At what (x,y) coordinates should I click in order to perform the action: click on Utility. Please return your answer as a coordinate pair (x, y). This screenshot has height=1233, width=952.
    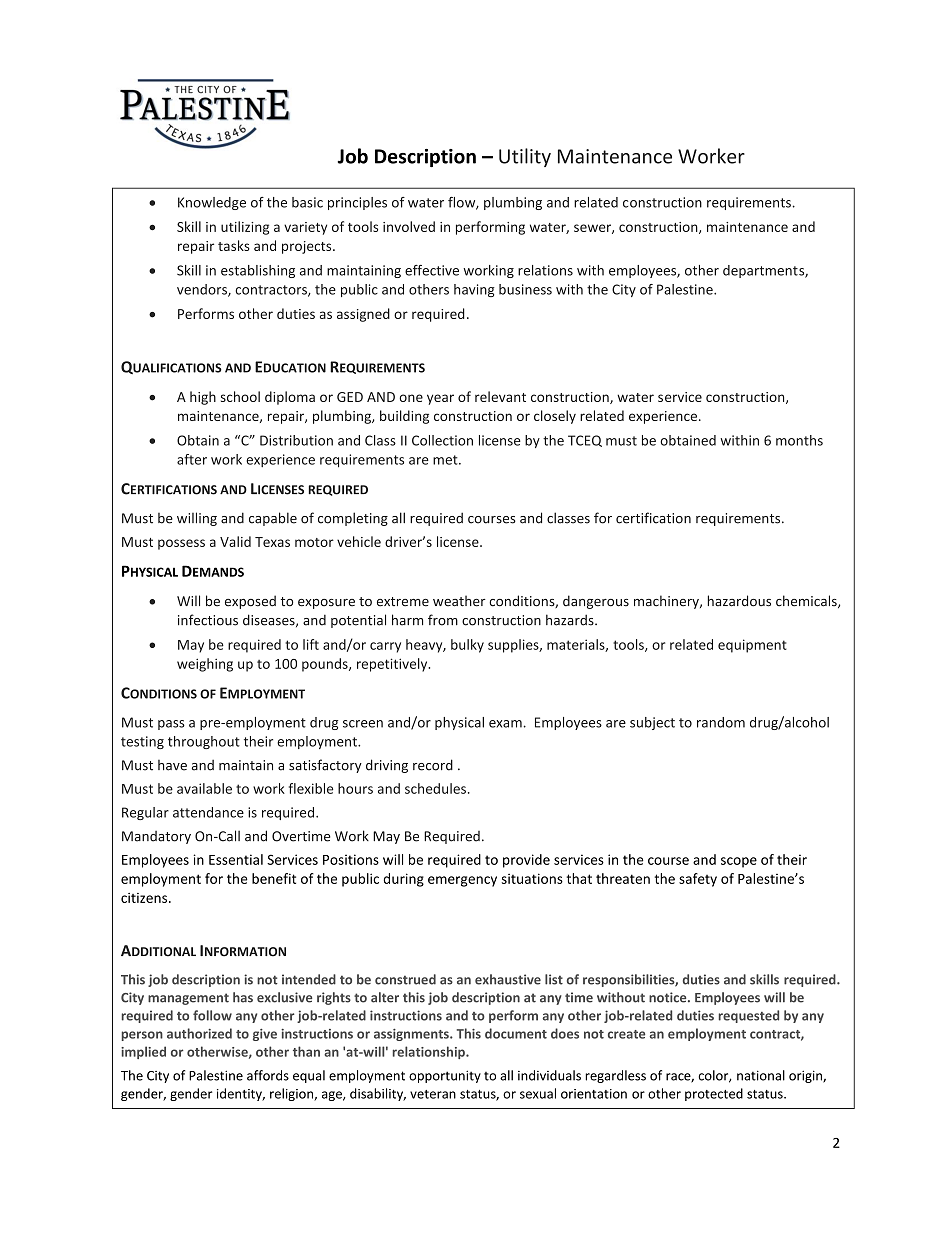
    Looking at the image, I should click on (525, 157).
